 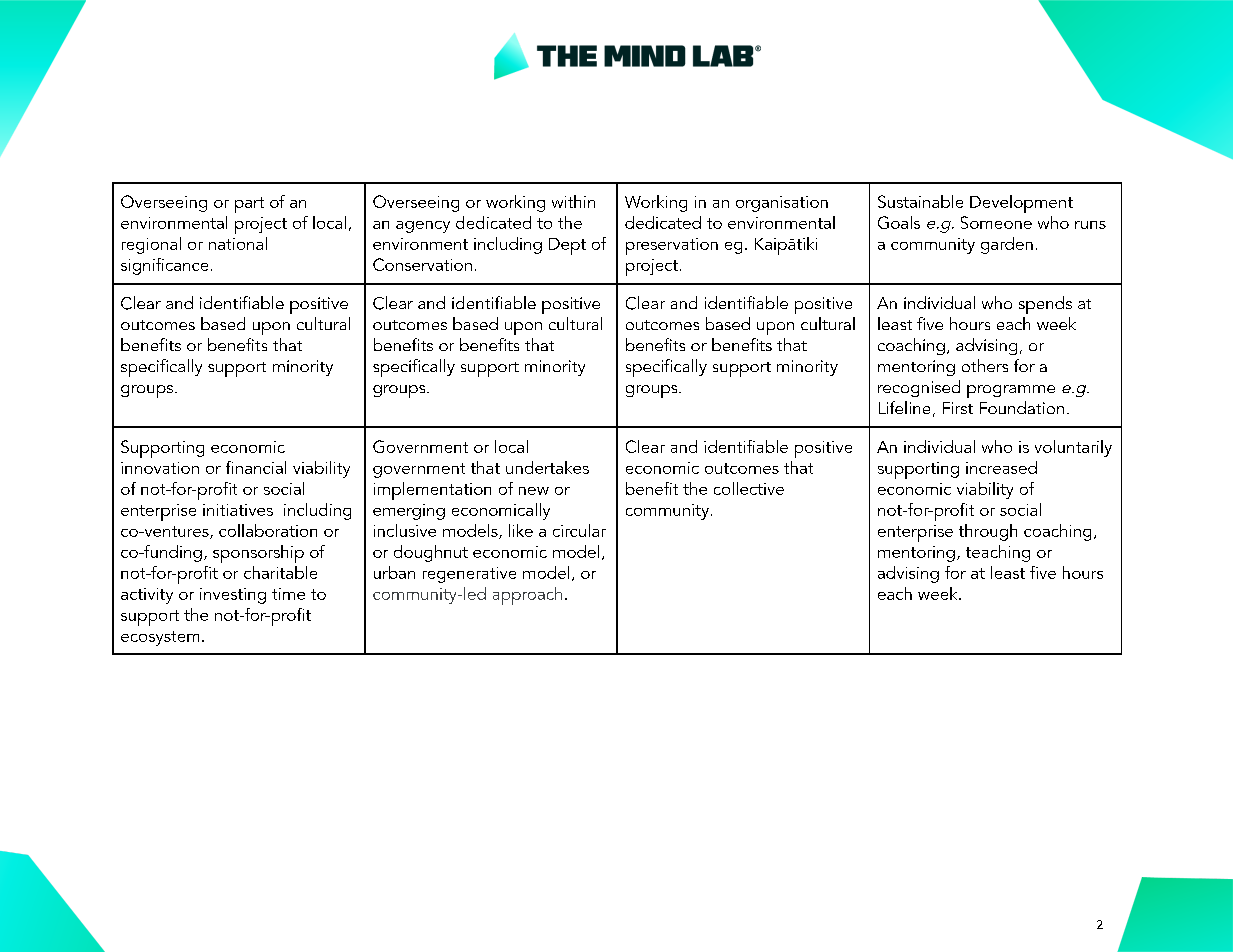 What do you see at coordinates (573, 201) in the image?
I see `within` at bounding box center [573, 201].
